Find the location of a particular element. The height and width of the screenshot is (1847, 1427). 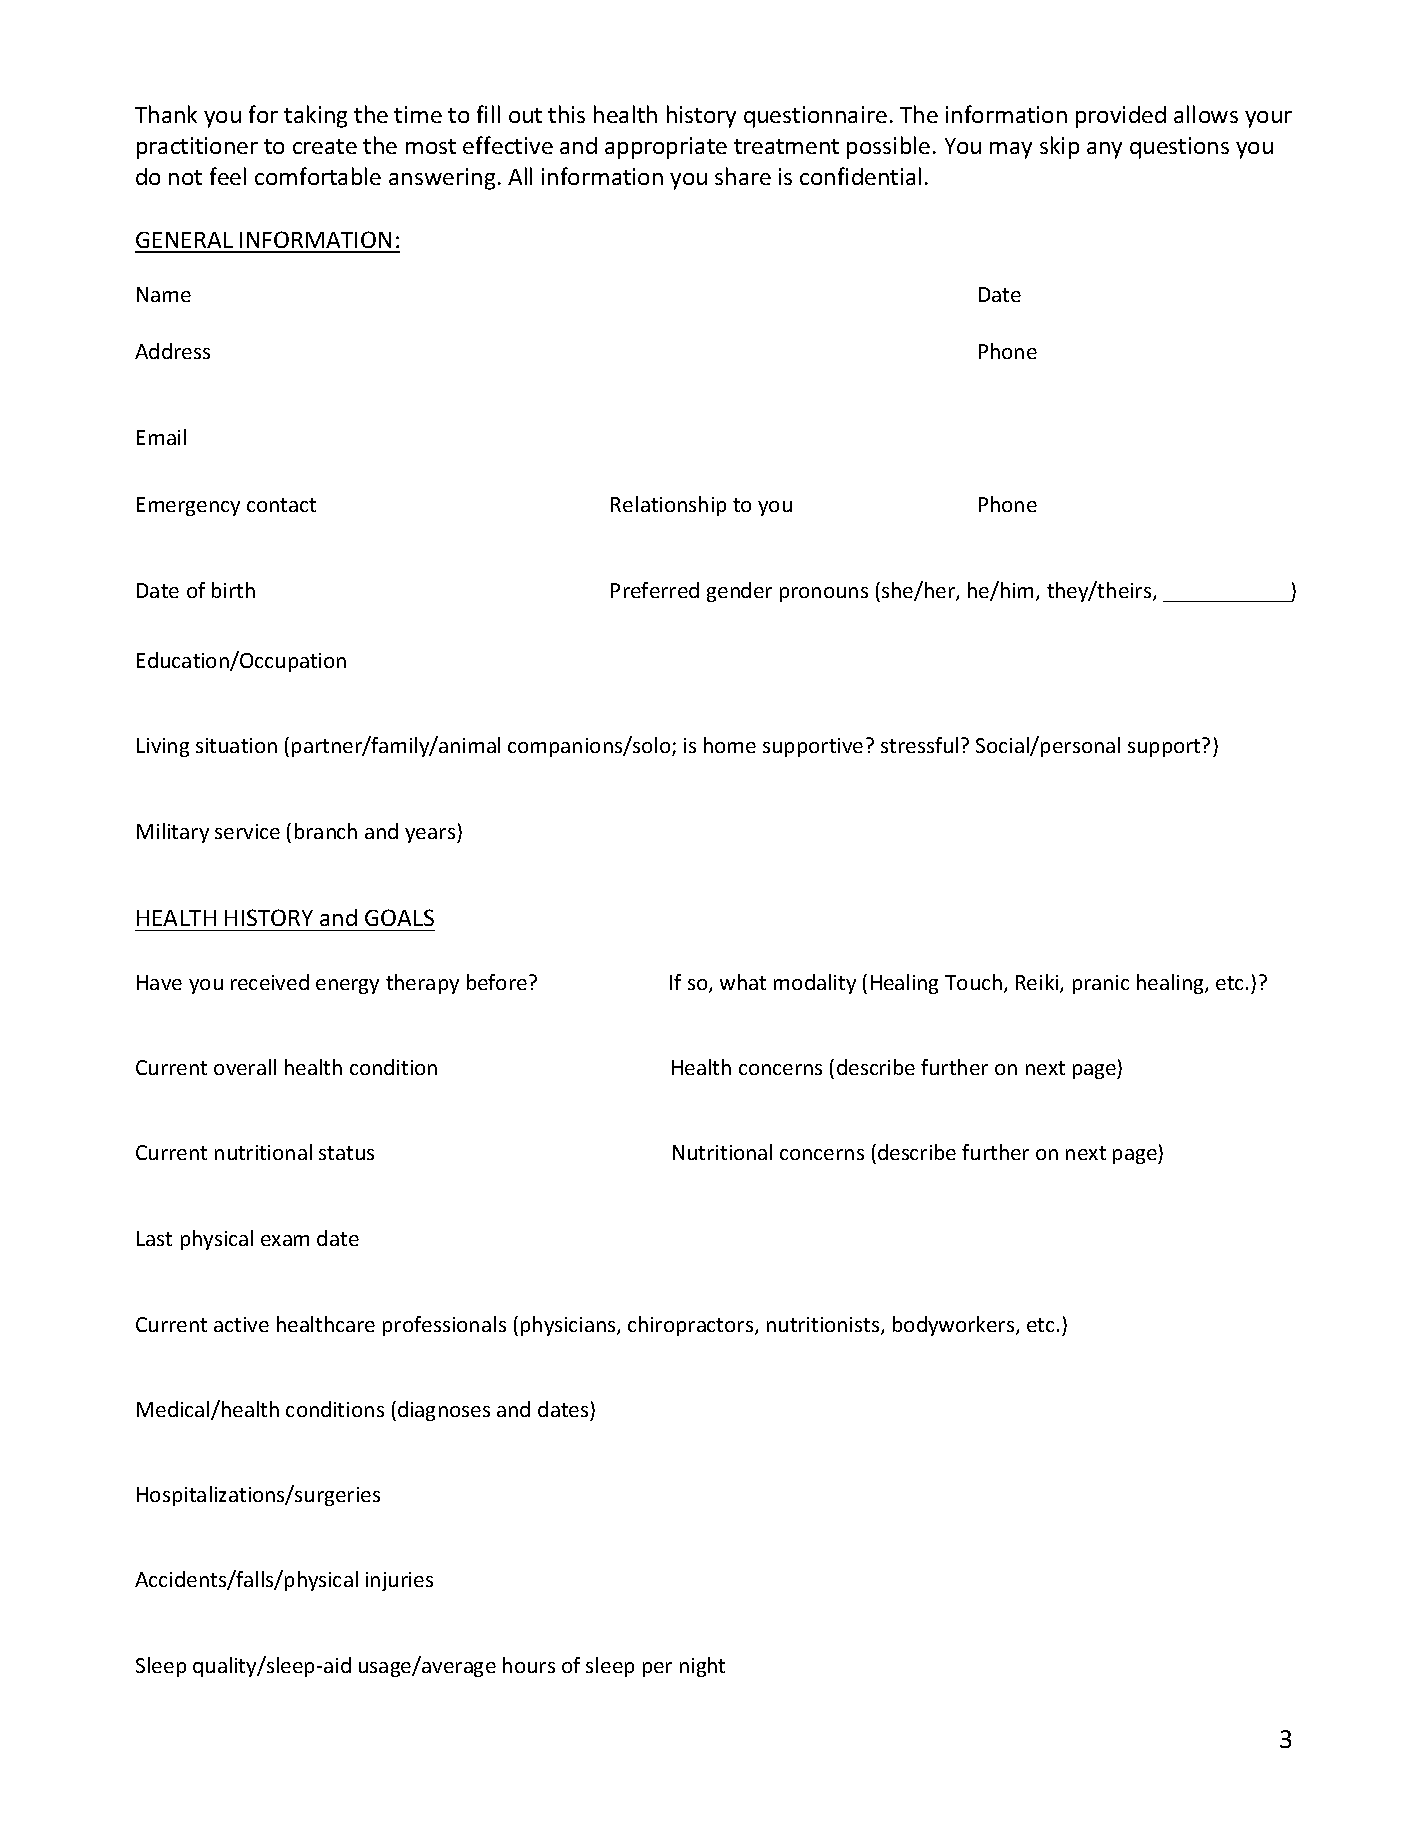

pranic is located at coordinates (1101, 984).
